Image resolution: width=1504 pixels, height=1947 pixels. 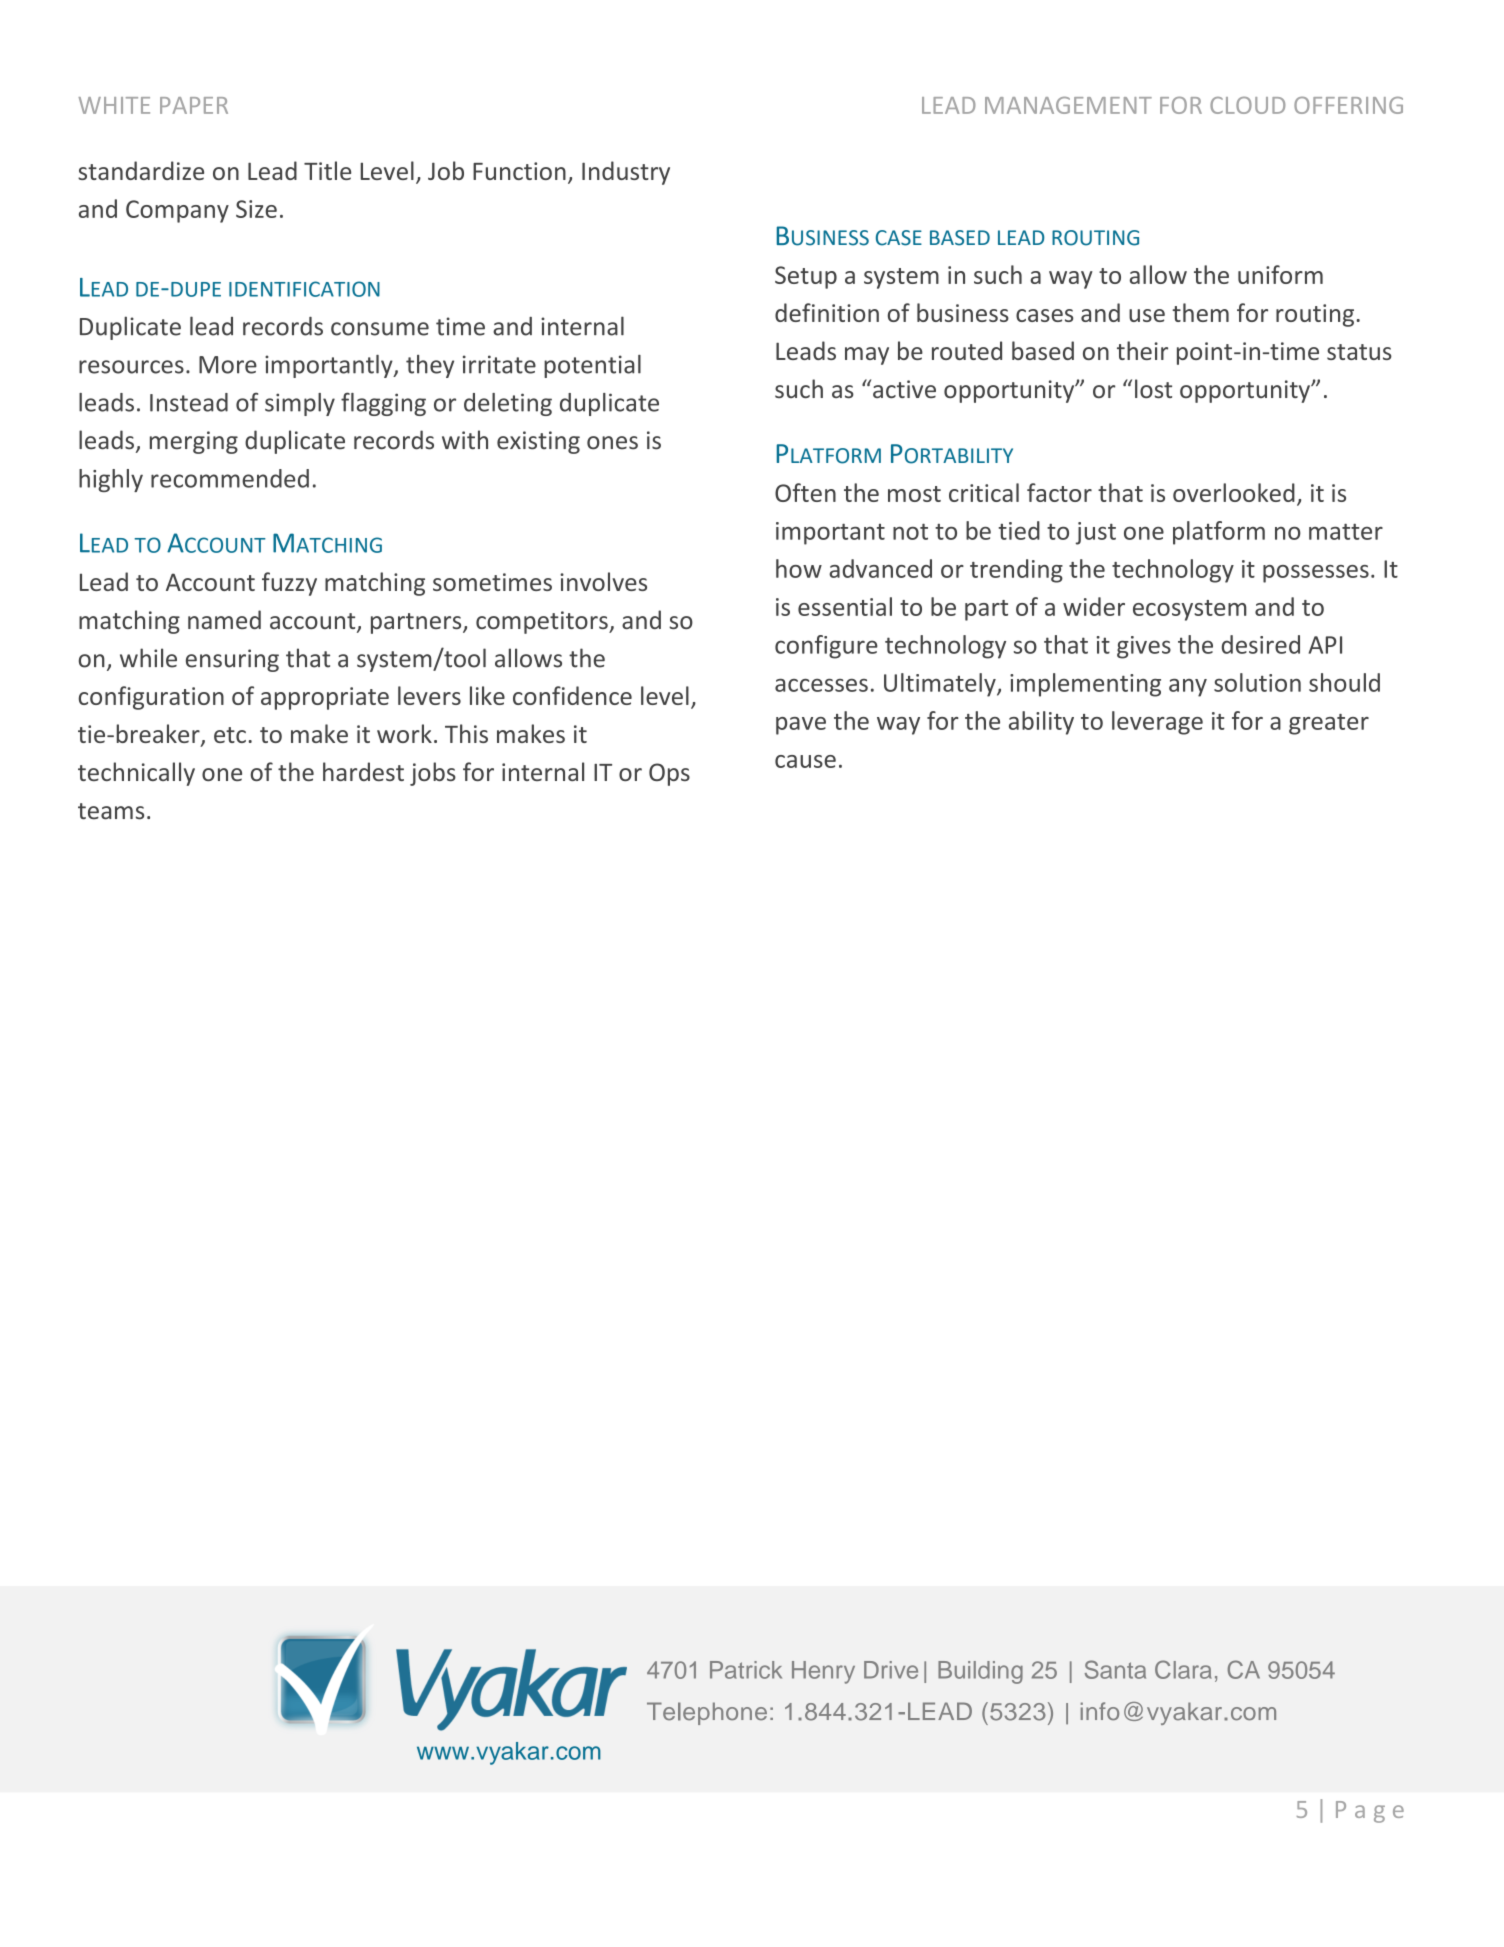 What do you see at coordinates (669, 774) in the image?
I see `Ops` at bounding box center [669, 774].
